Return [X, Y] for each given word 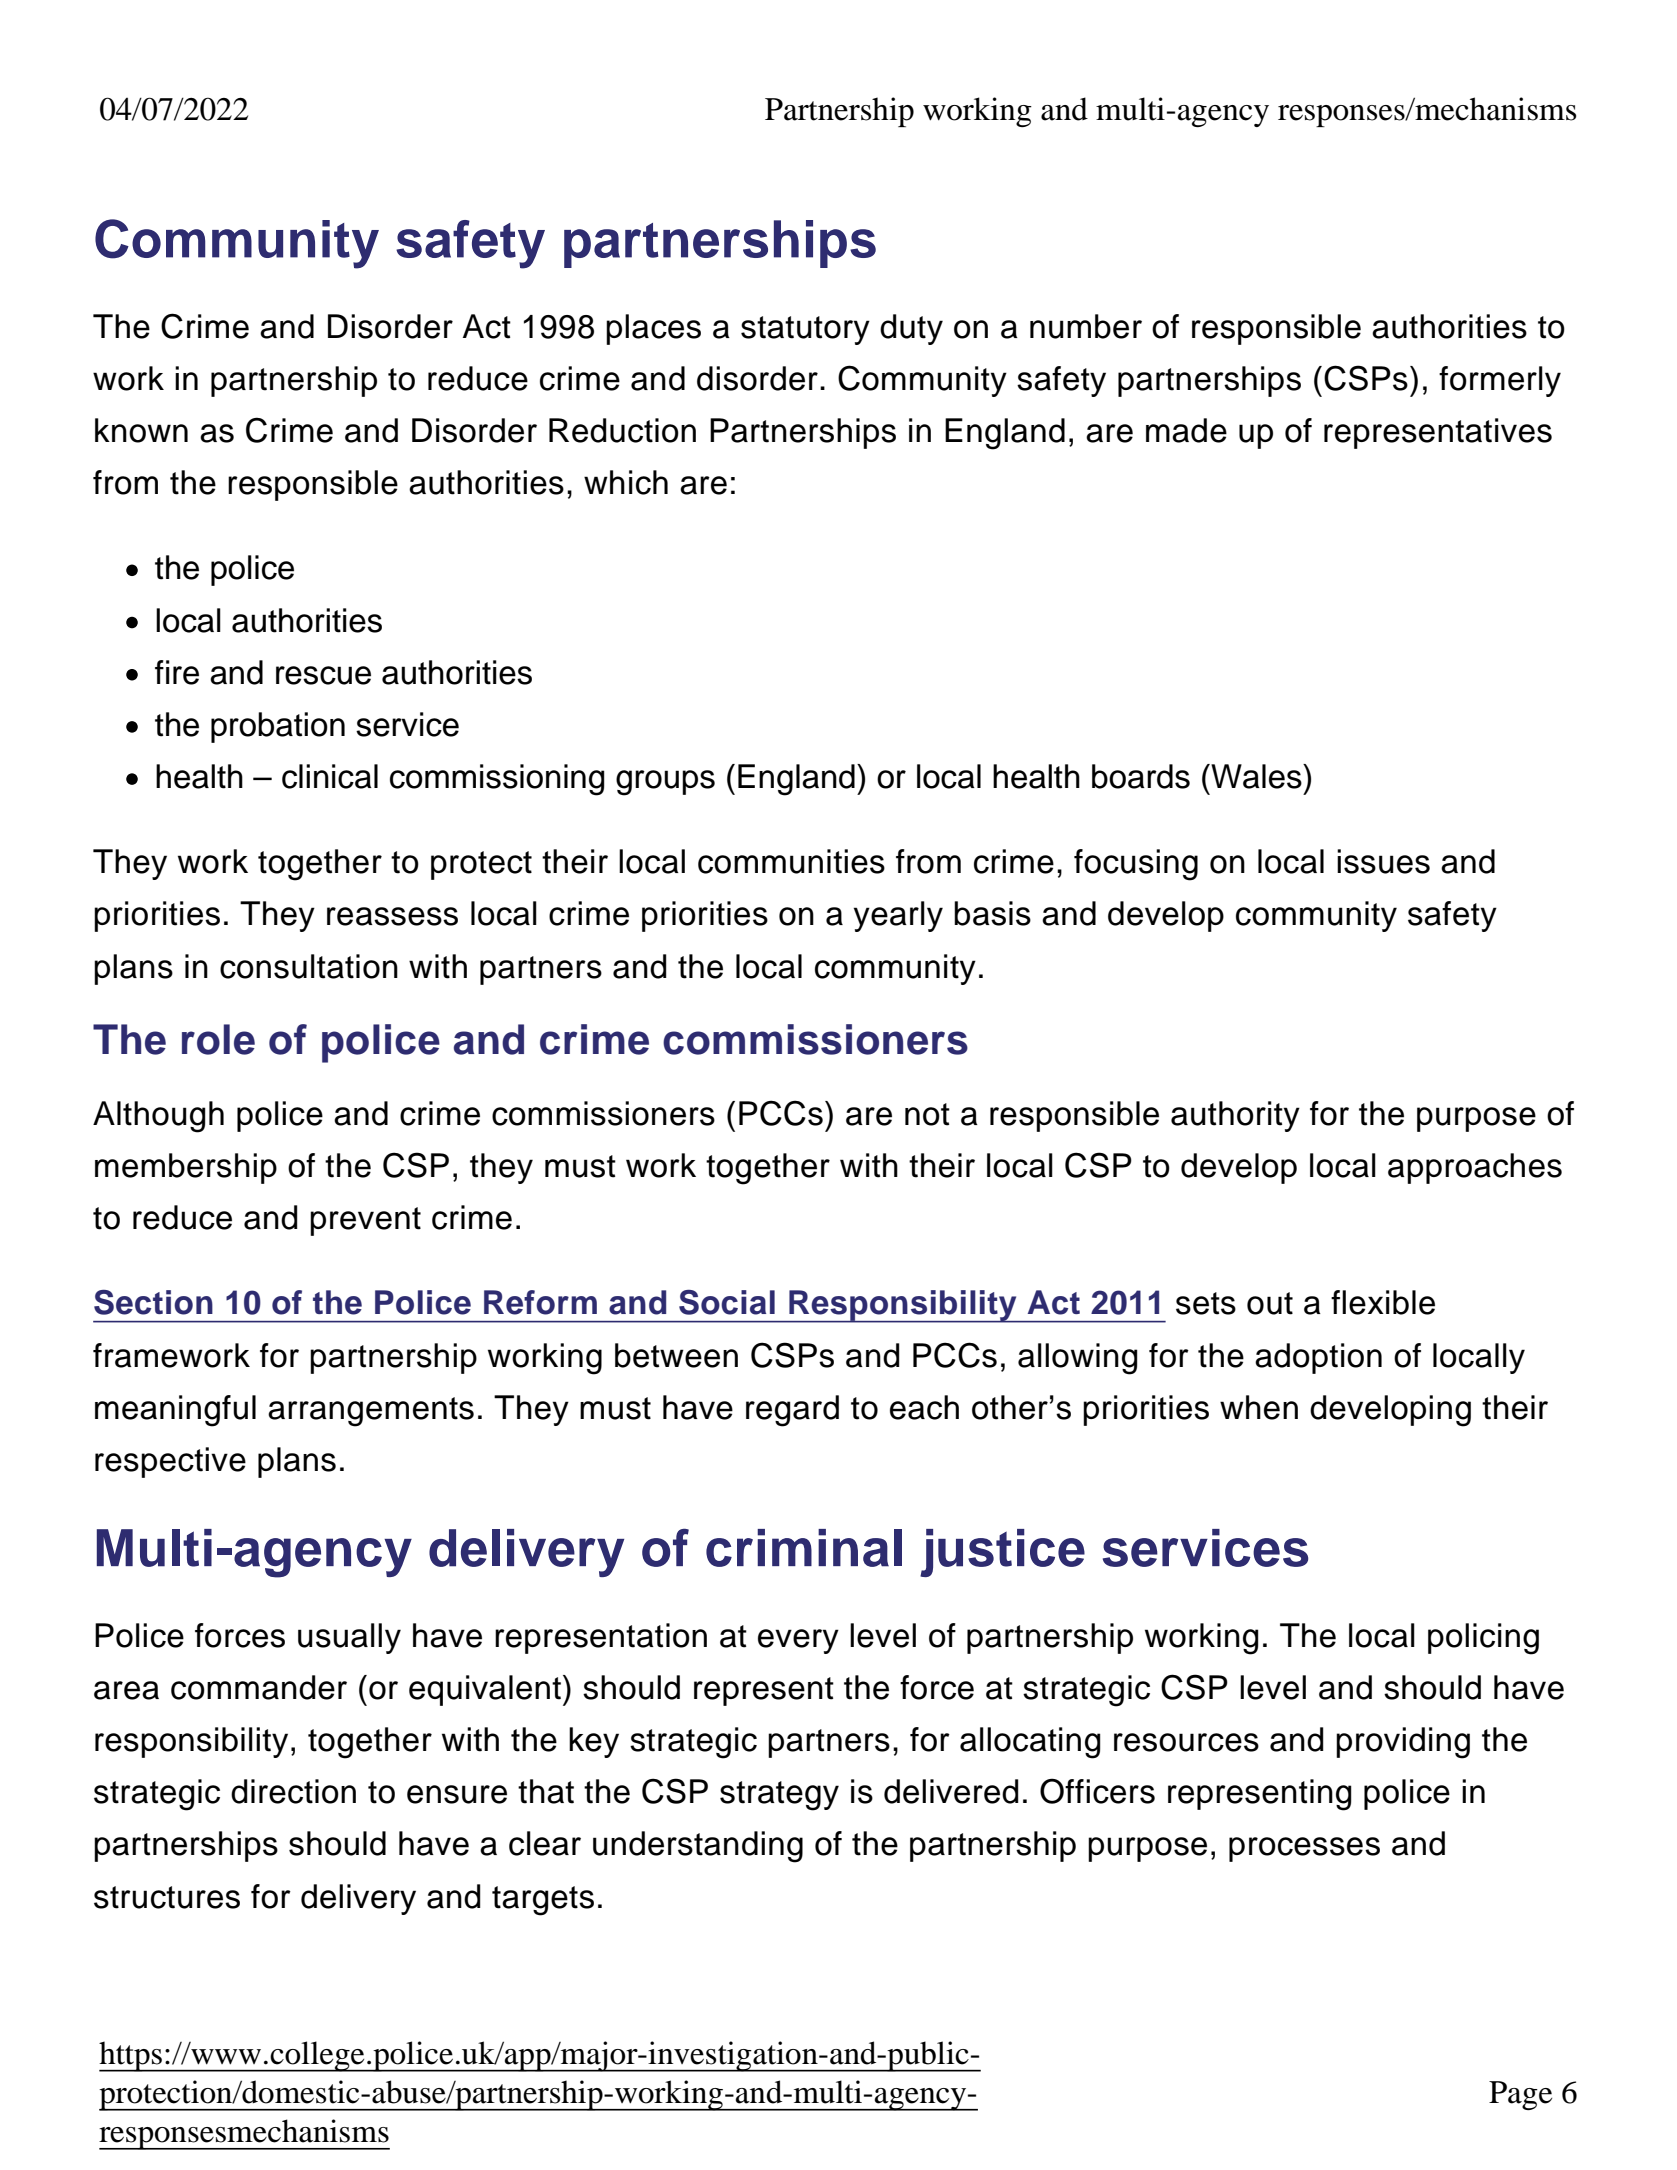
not [927, 1114]
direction [293, 1791]
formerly [1500, 381]
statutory [805, 330]
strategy [779, 1796]
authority [1235, 1116]
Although [158, 1117]
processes [1304, 1849]
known [141, 430]
